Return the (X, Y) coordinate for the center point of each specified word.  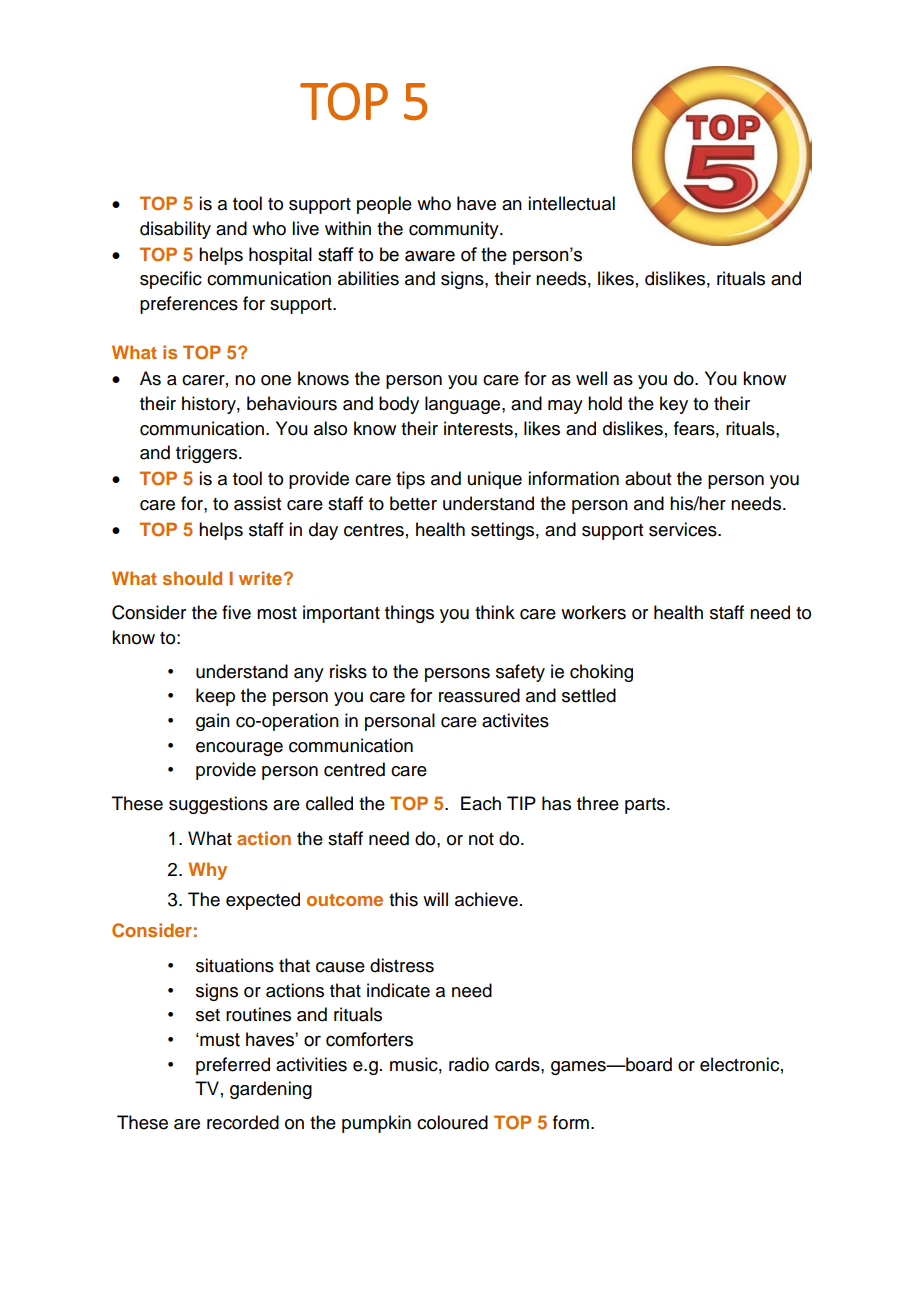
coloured (452, 1122)
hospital (280, 256)
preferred (233, 1066)
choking (601, 673)
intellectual (571, 203)
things (409, 614)
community (455, 230)
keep (215, 697)
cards (518, 1064)
